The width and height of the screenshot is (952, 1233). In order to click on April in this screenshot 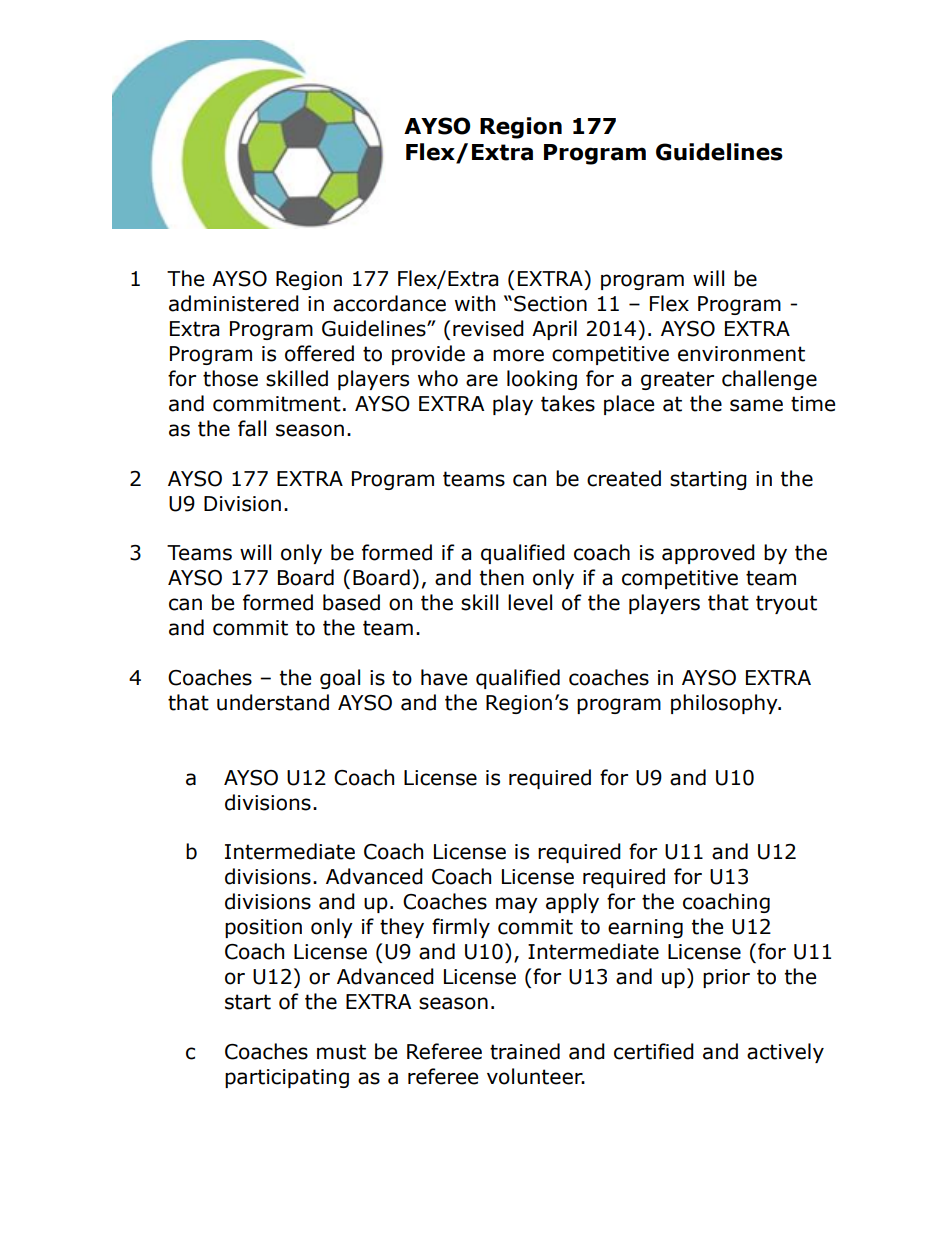, I will do `click(554, 330)`.
